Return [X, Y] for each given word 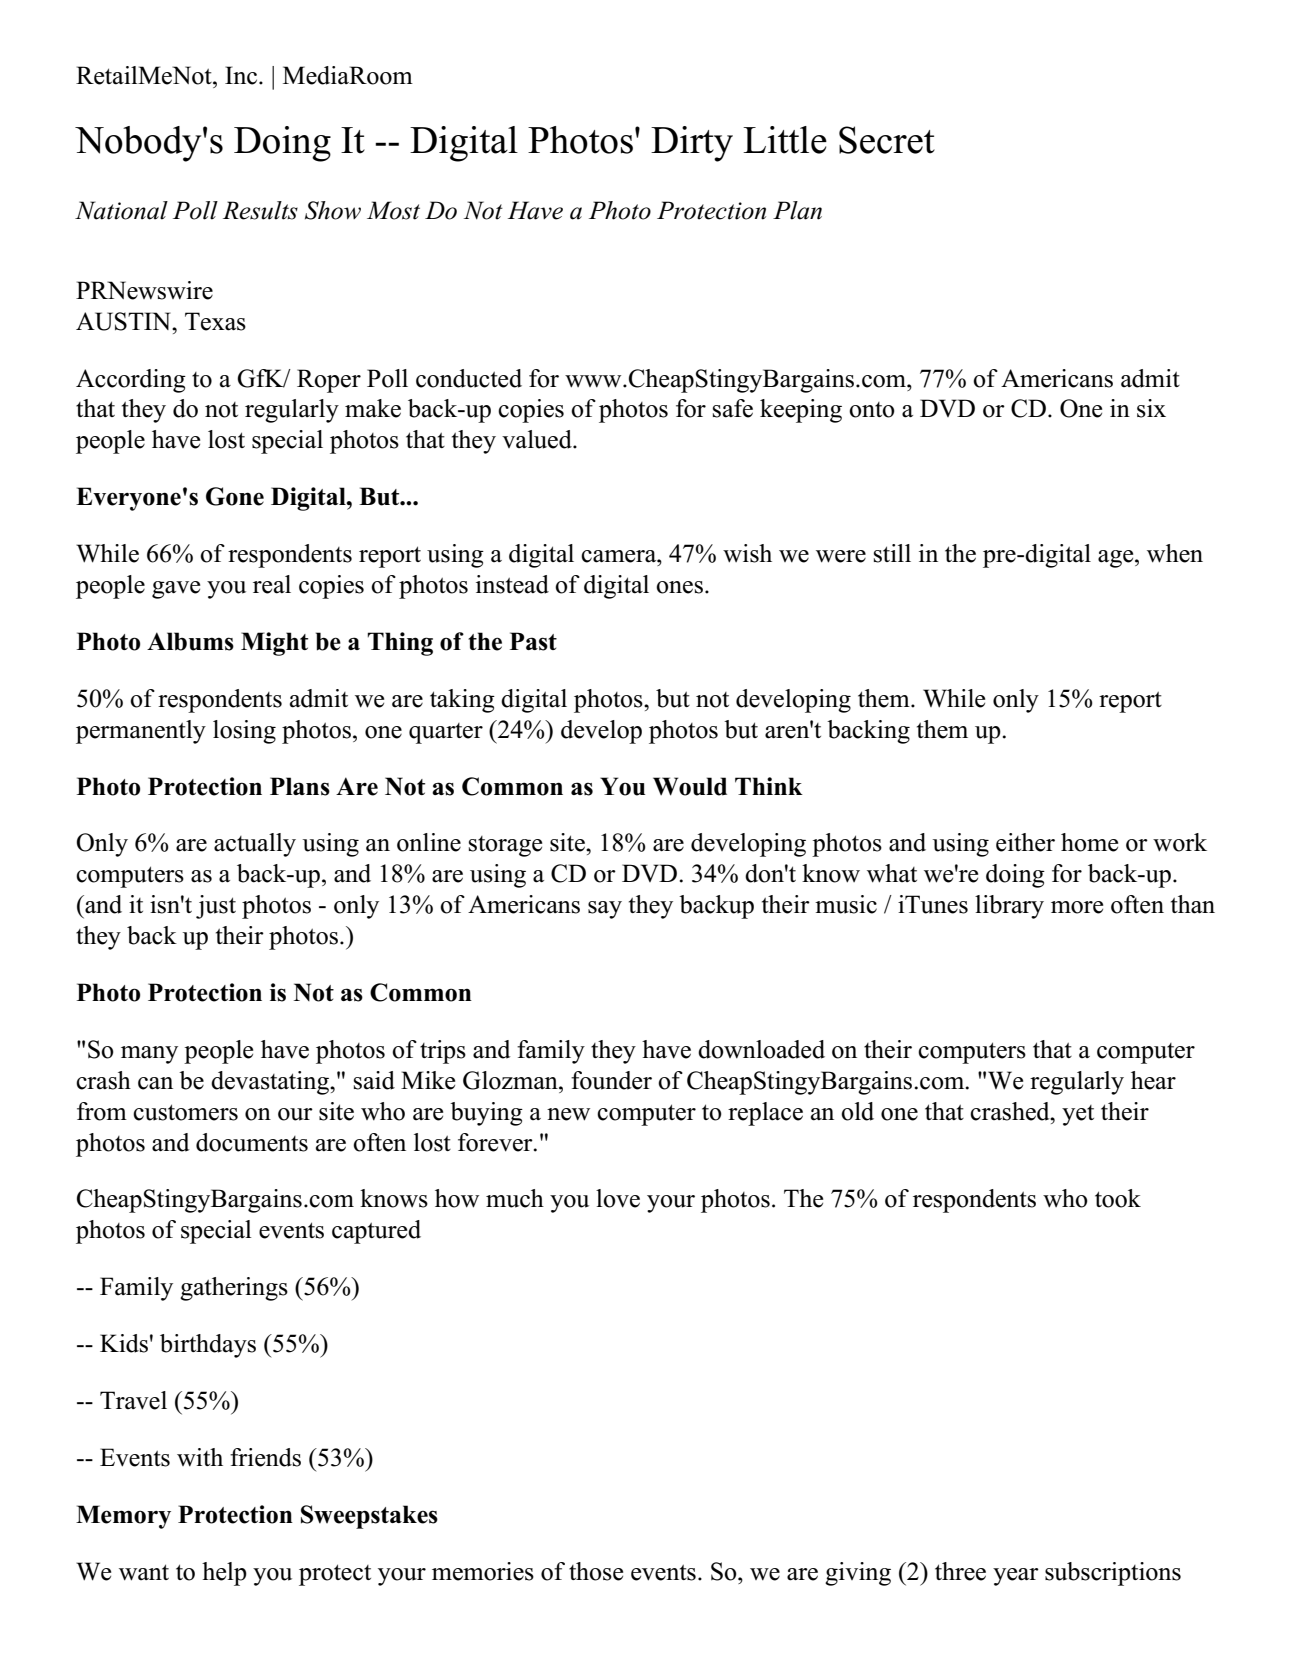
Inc [242, 75]
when [1175, 553]
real [272, 584]
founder [611, 1080]
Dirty [692, 144]
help [224, 1574]
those [596, 1571]
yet [1078, 1115]
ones [681, 587]
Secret [887, 140]
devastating [271, 1083]
